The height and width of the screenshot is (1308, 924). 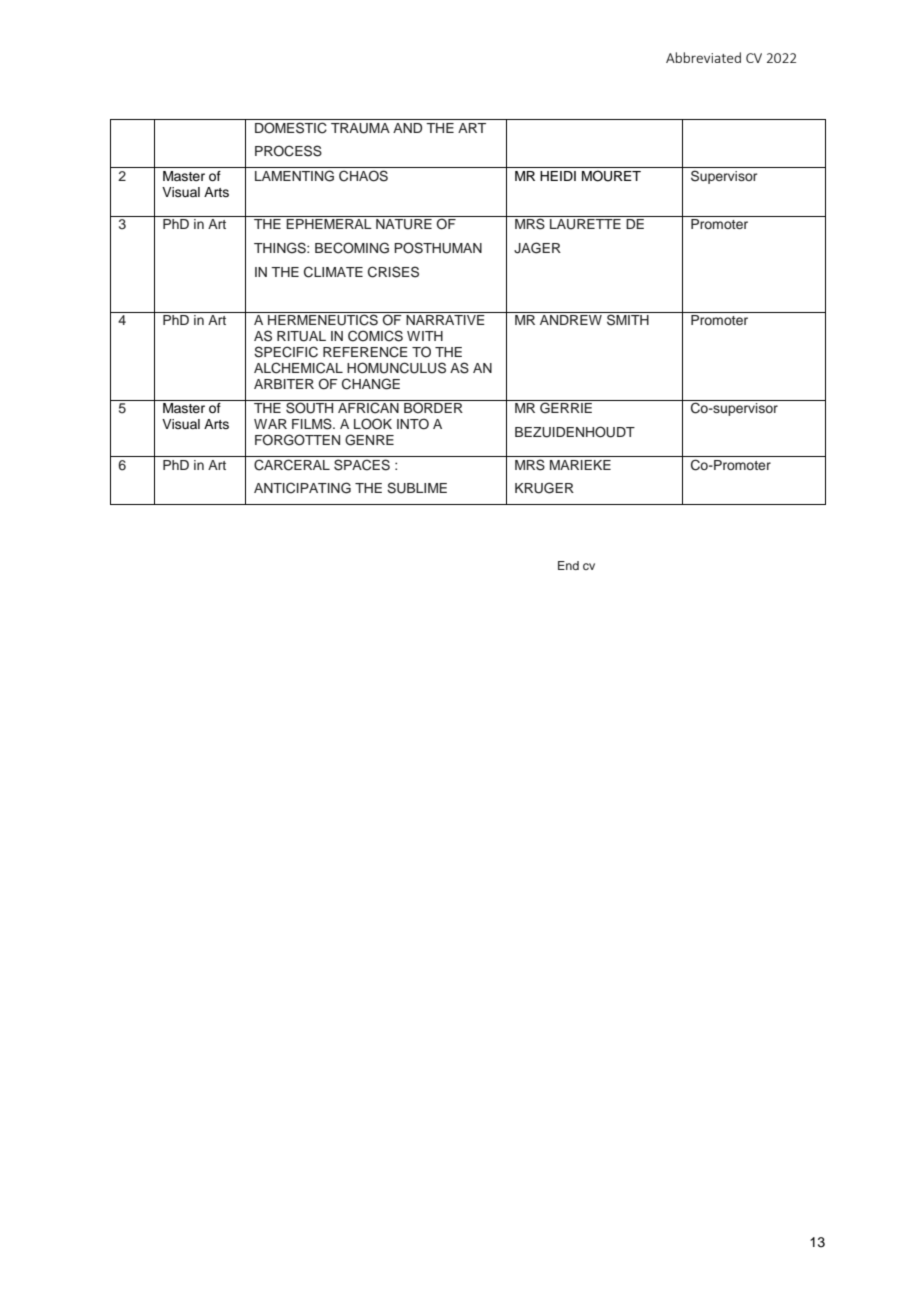 I want to click on HERMENEUTICS, so click(x=323, y=320).
